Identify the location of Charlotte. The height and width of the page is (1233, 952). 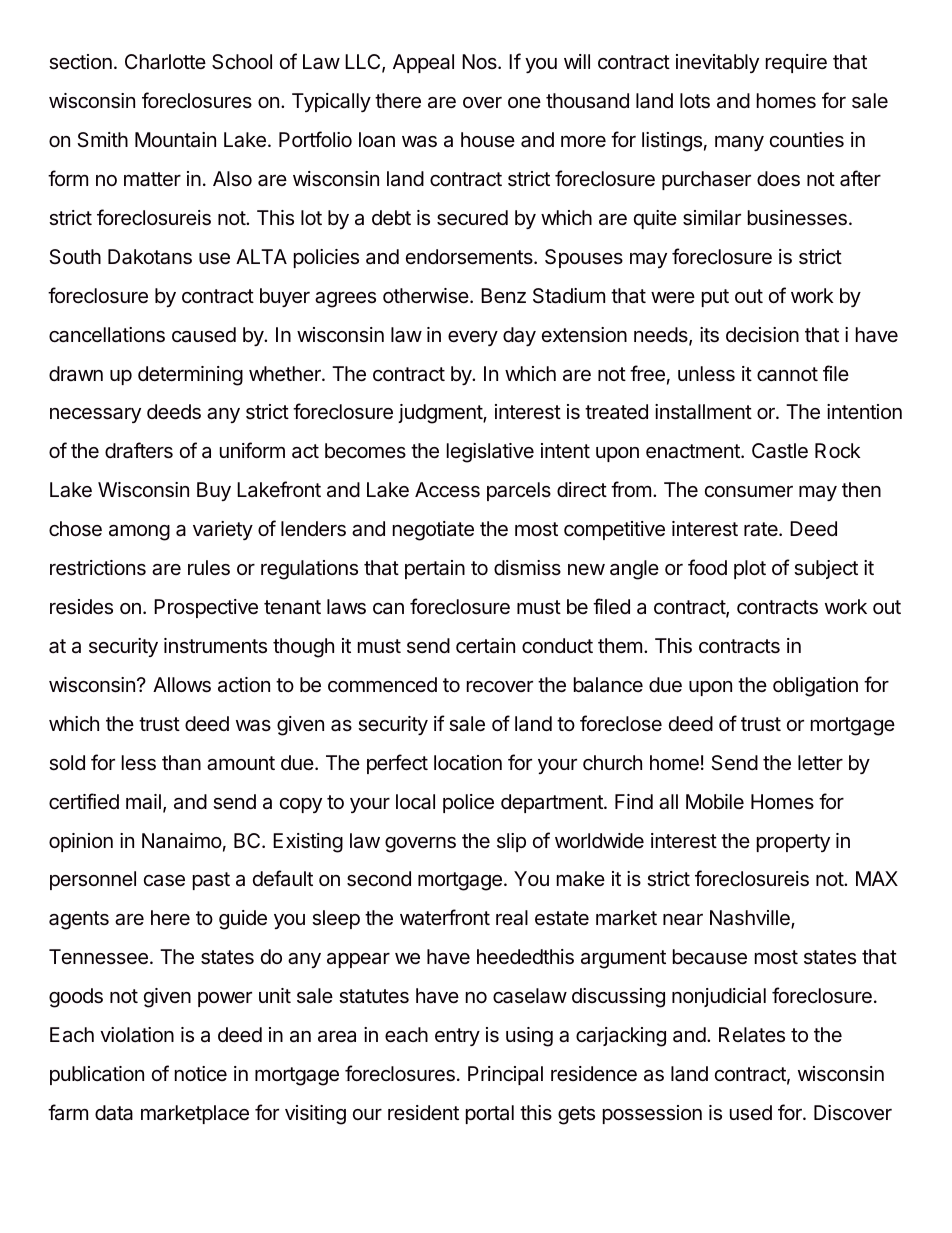
(165, 62).
